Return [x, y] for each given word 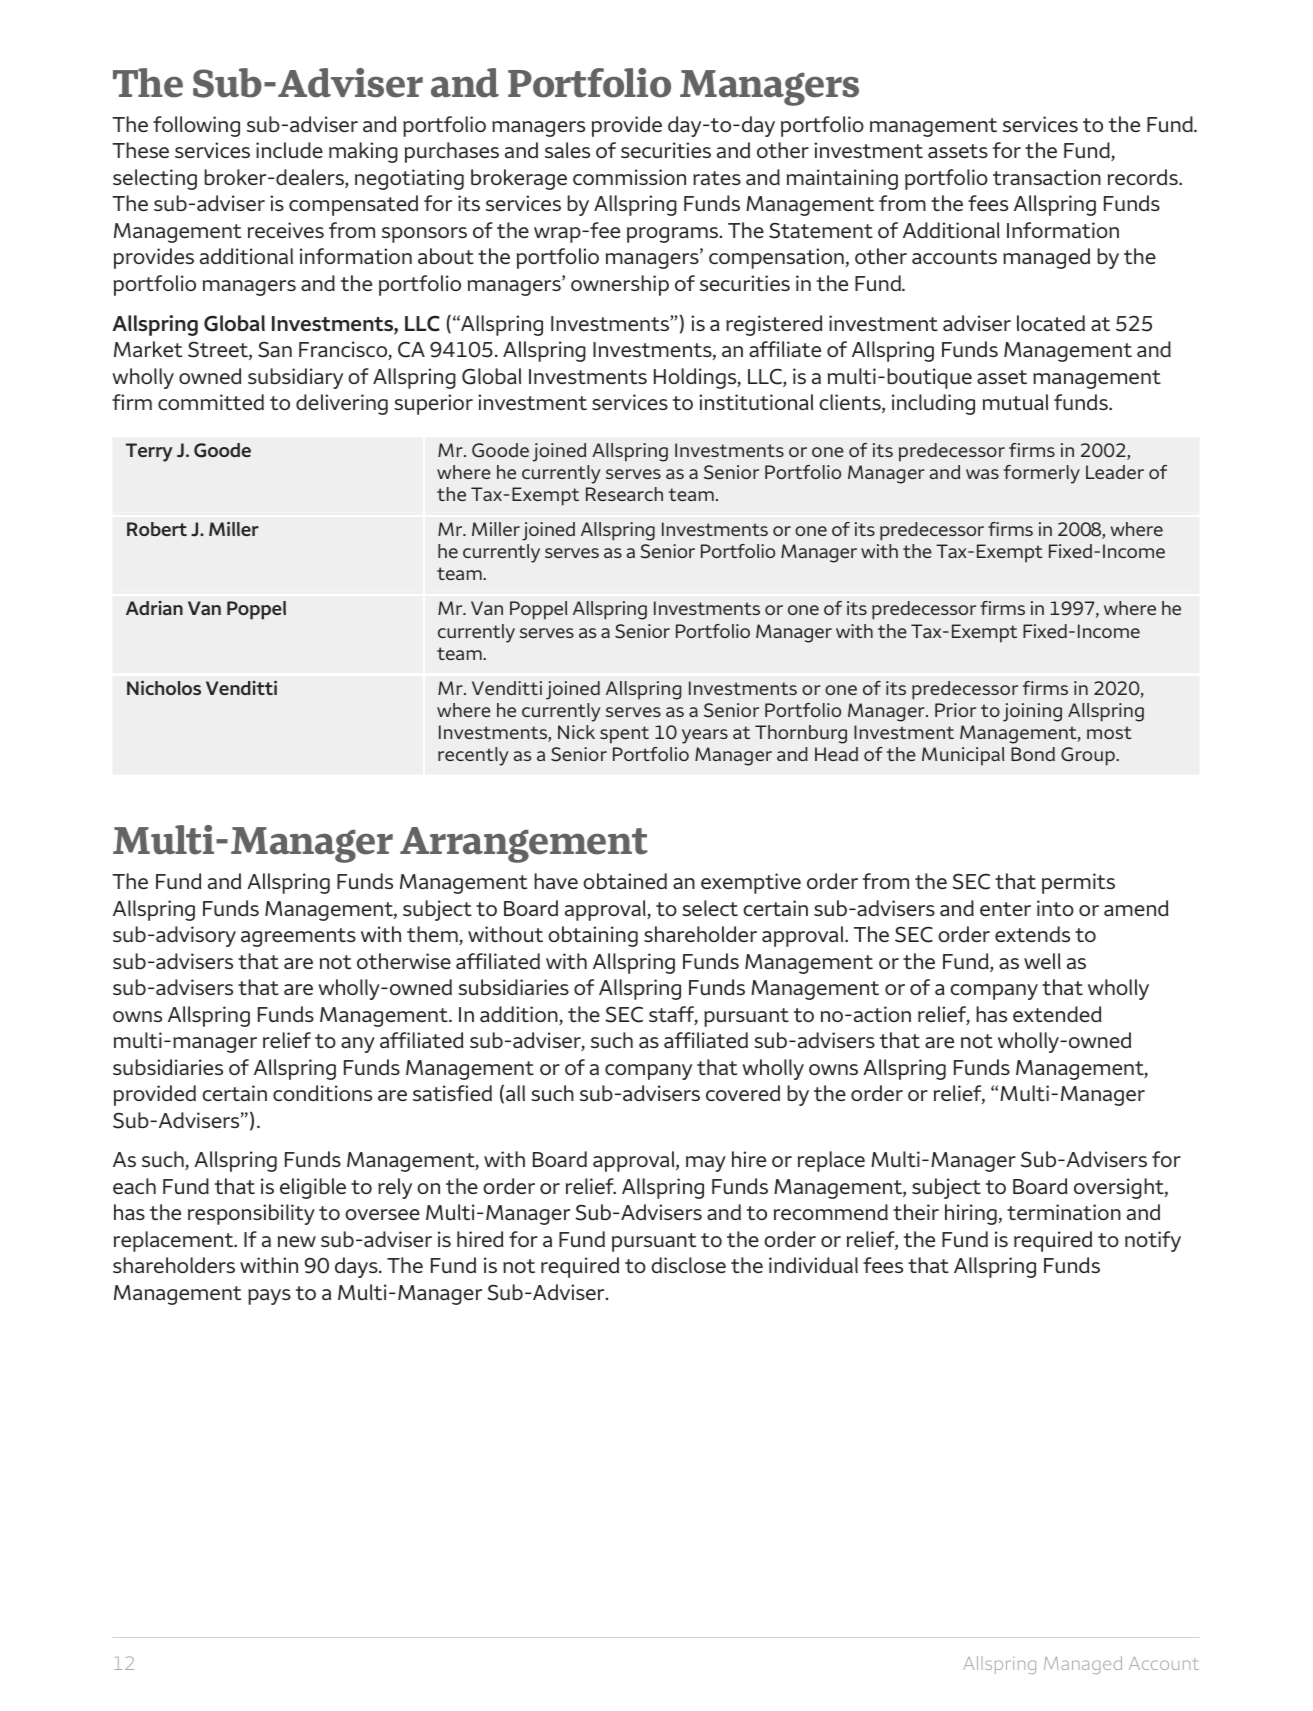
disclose [688, 1265]
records [1144, 177]
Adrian [154, 608]
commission [629, 177]
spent [624, 735]
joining [1032, 712]
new [297, 1241]
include [289, 150]
